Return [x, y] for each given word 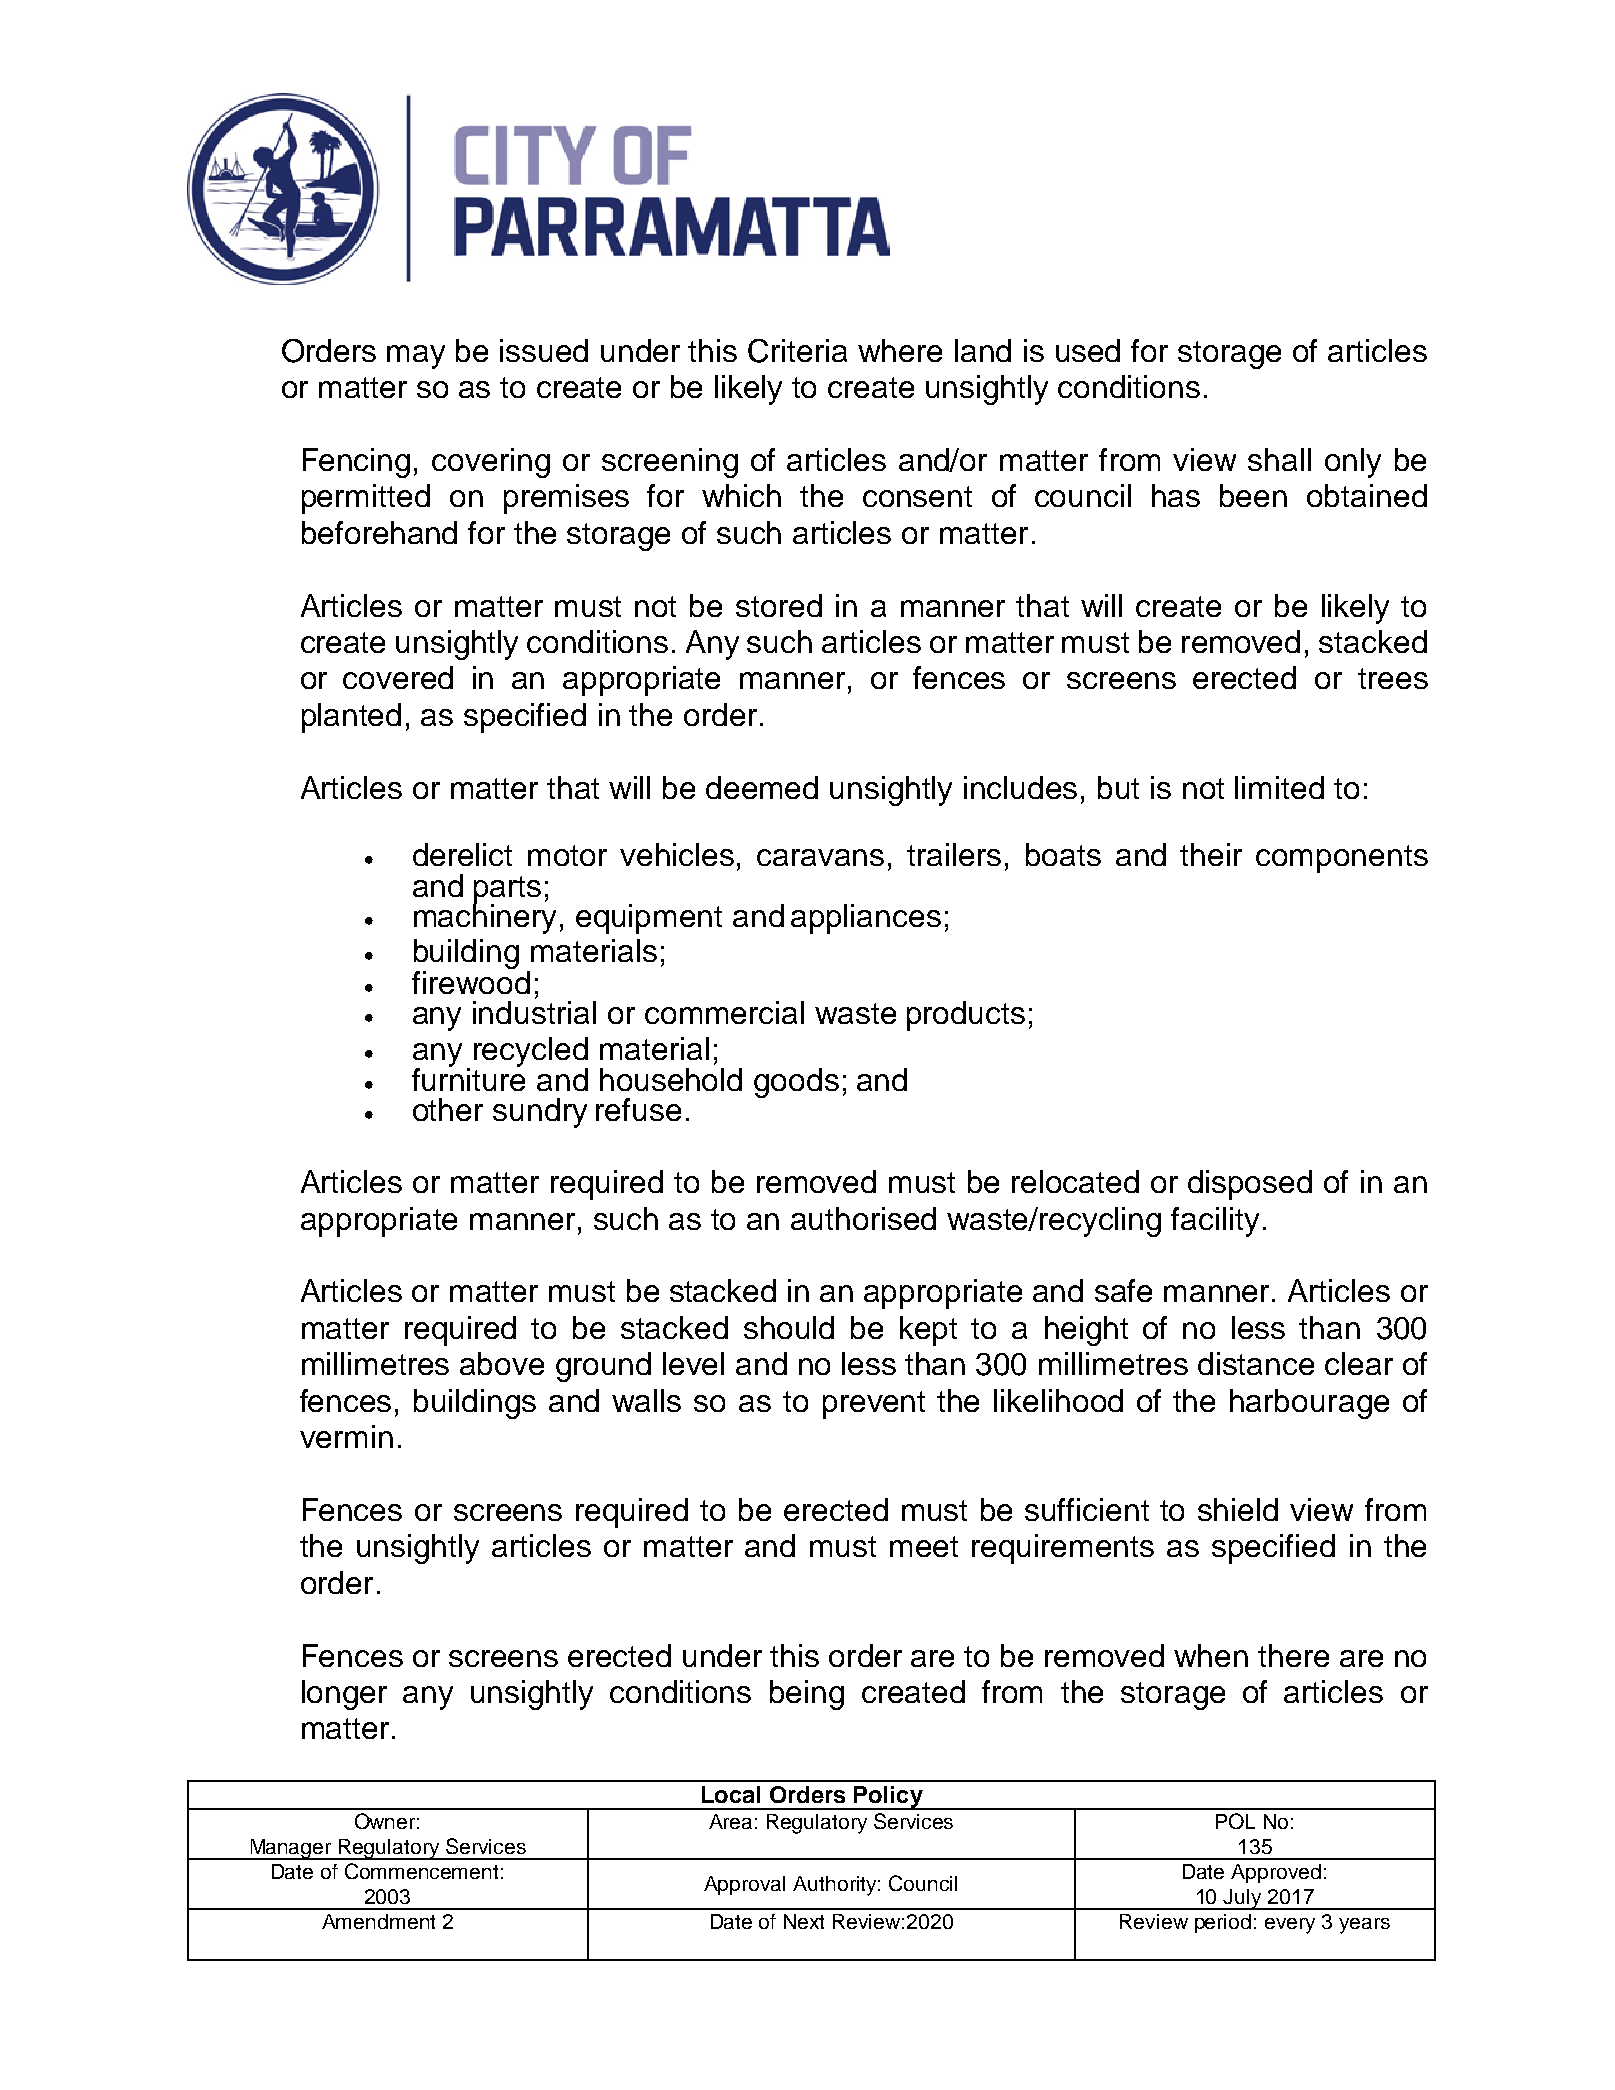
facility [1215, 1222]
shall [1279, 459]
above [502, 1363]
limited [1279, 787]
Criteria [797, 351]
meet [924, 1546]
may [416, 357]
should [789, 1327]
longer [344, 1695]
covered [398, 677]
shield [1238, 1509]
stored [779, 605]
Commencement [421, 1871]
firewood [471, 981]
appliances [866, 919]
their [1211, 854]
